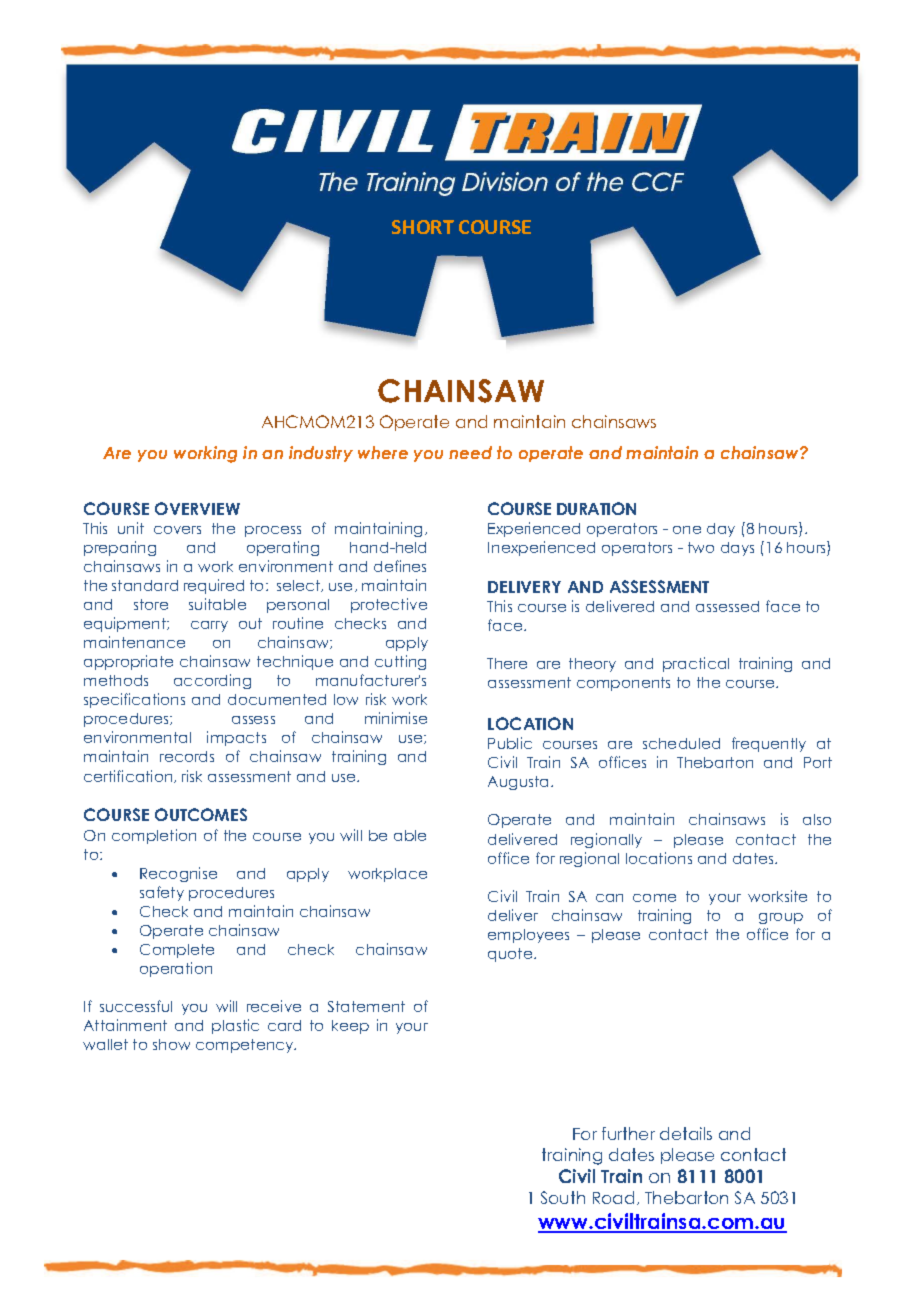 This screenshot has width=924, height=1308. Describe the element at coordinates (510, 743) in the screenshot. I see `Public` at that location.
